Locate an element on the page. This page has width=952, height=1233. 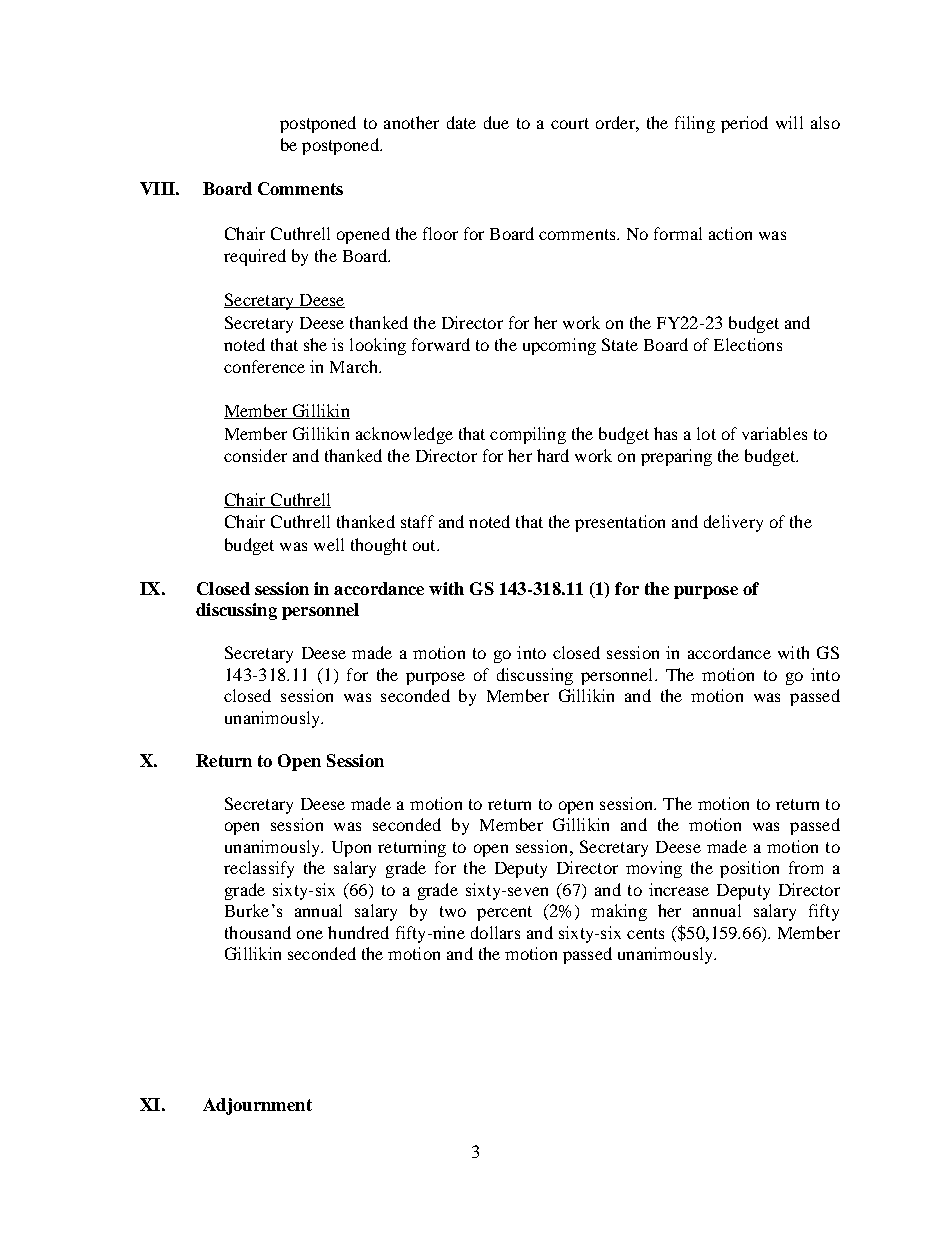
well is located at coordinates (329, 544).
